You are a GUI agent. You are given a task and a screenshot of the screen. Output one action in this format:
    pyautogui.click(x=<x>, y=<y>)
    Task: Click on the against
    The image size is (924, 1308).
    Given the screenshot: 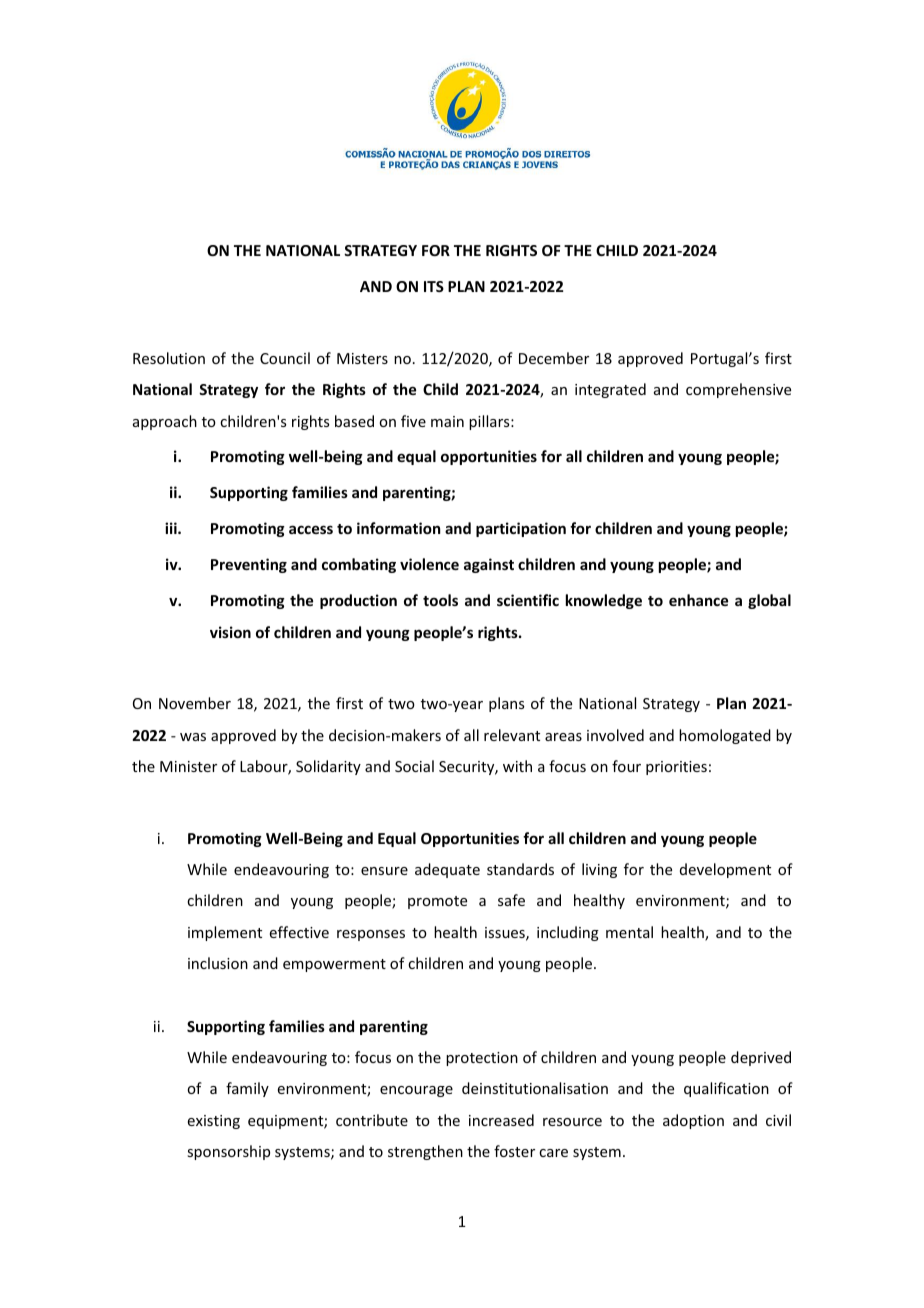 What is the action you would take?
    pyautogui.click(x=489, y=565)
